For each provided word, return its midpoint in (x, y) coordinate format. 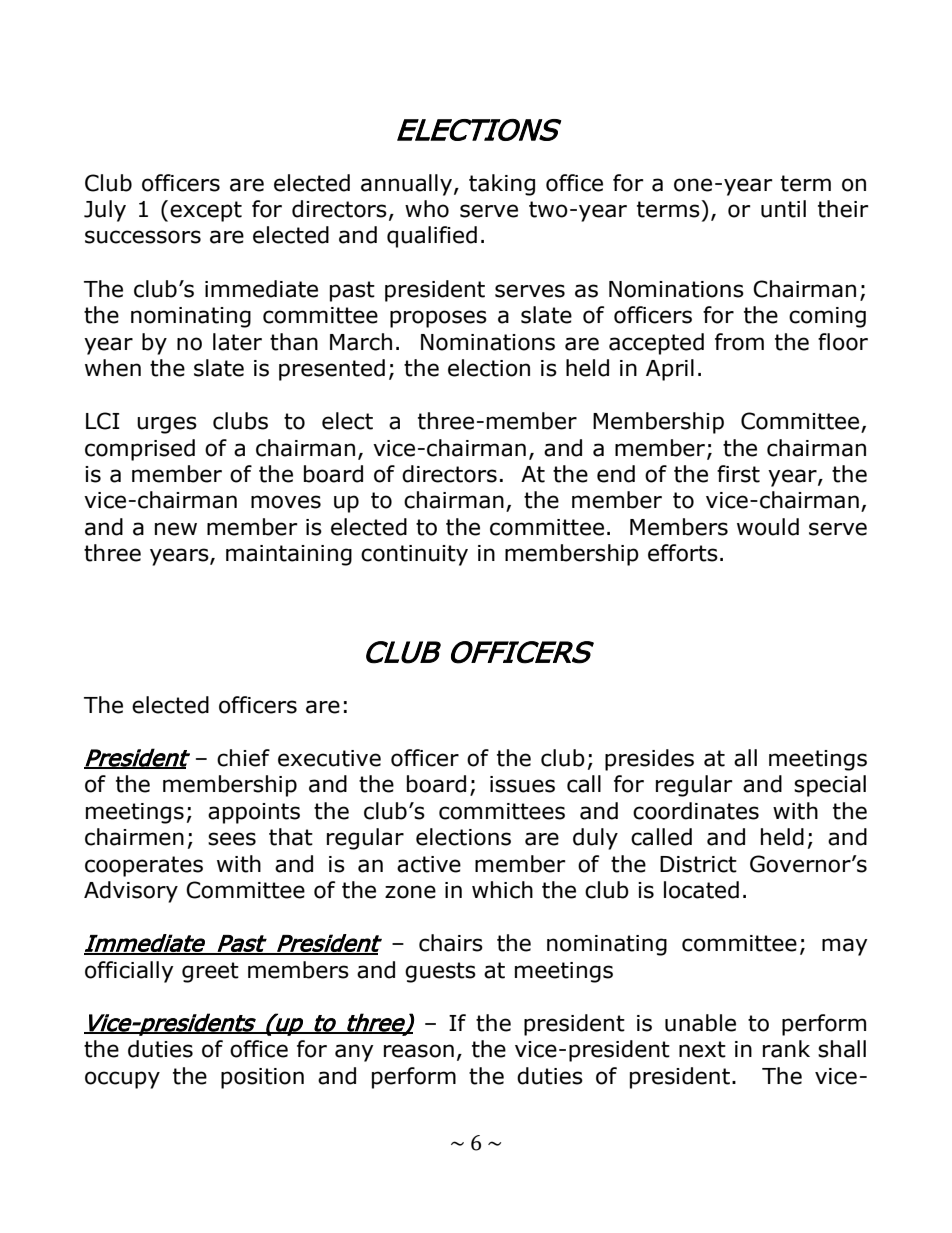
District (698, 864)
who (427, 209)
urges (167, 425)
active (429, 864)
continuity (414, 555)
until (783, 209)
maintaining (289, 555)
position (262, 1078)
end (616, 474)
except (206, 211)
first (738, 474)
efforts (683, 553)
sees (232, 839)
